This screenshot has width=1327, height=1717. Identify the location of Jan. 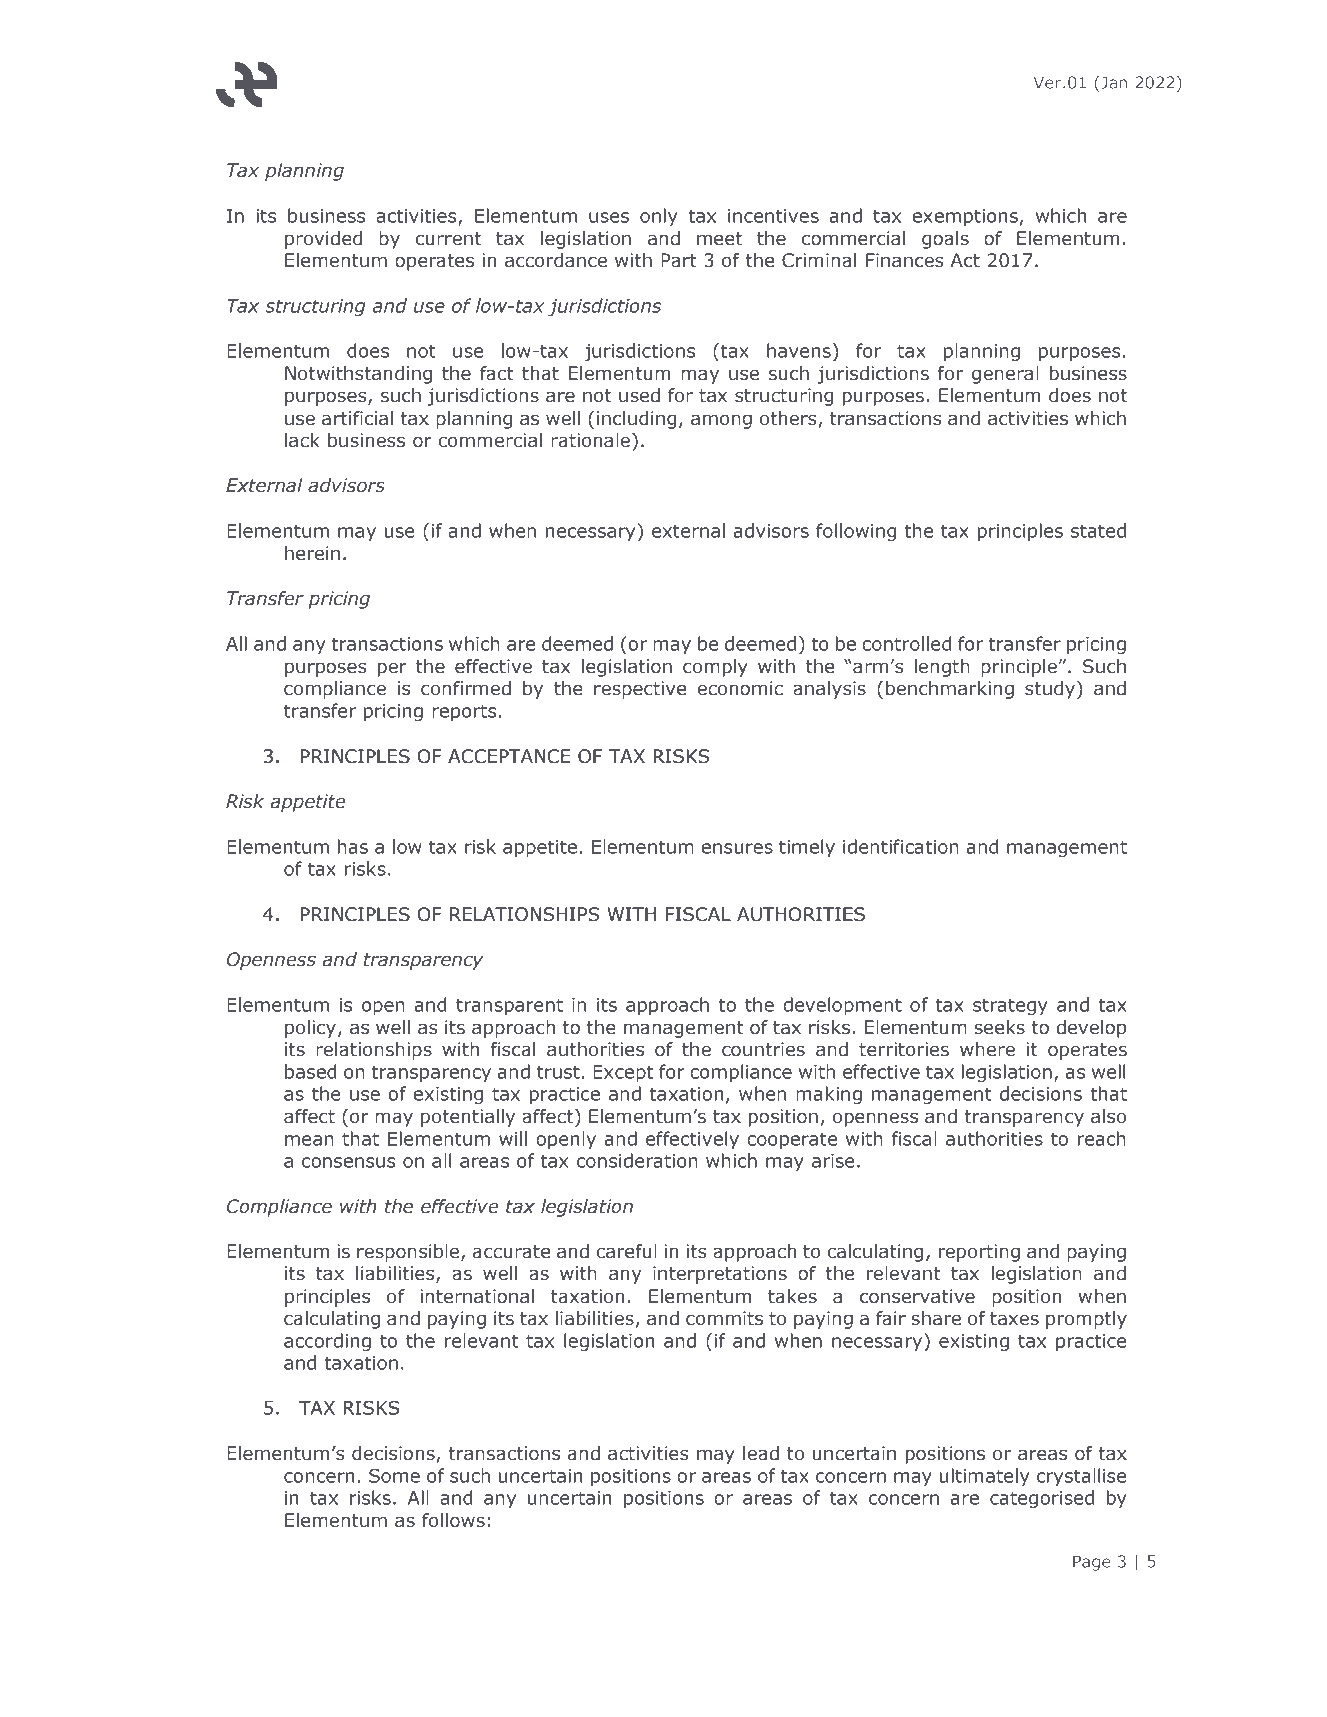
(1114, 82).
